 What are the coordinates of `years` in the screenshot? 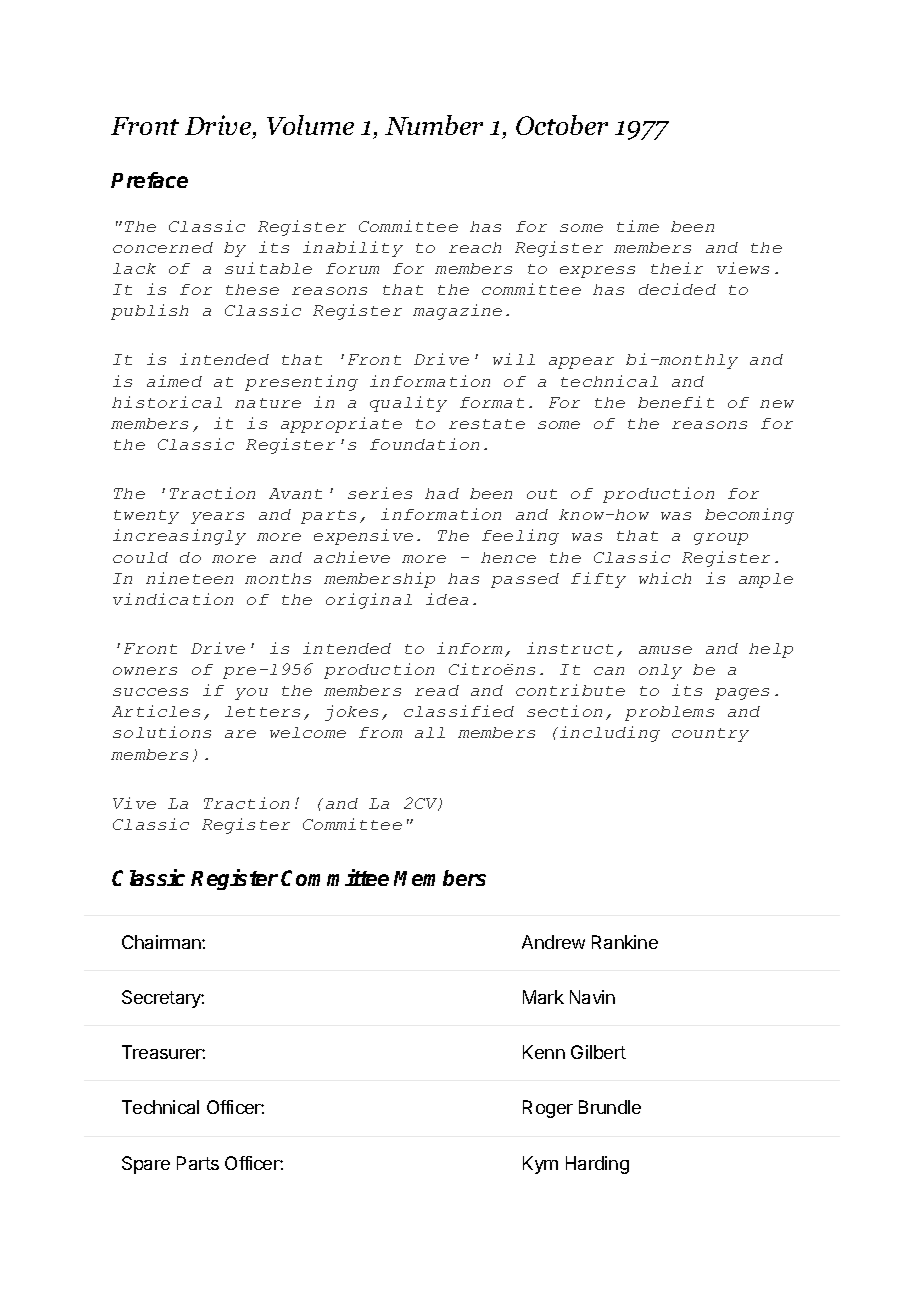 It's located at (217, 518).
